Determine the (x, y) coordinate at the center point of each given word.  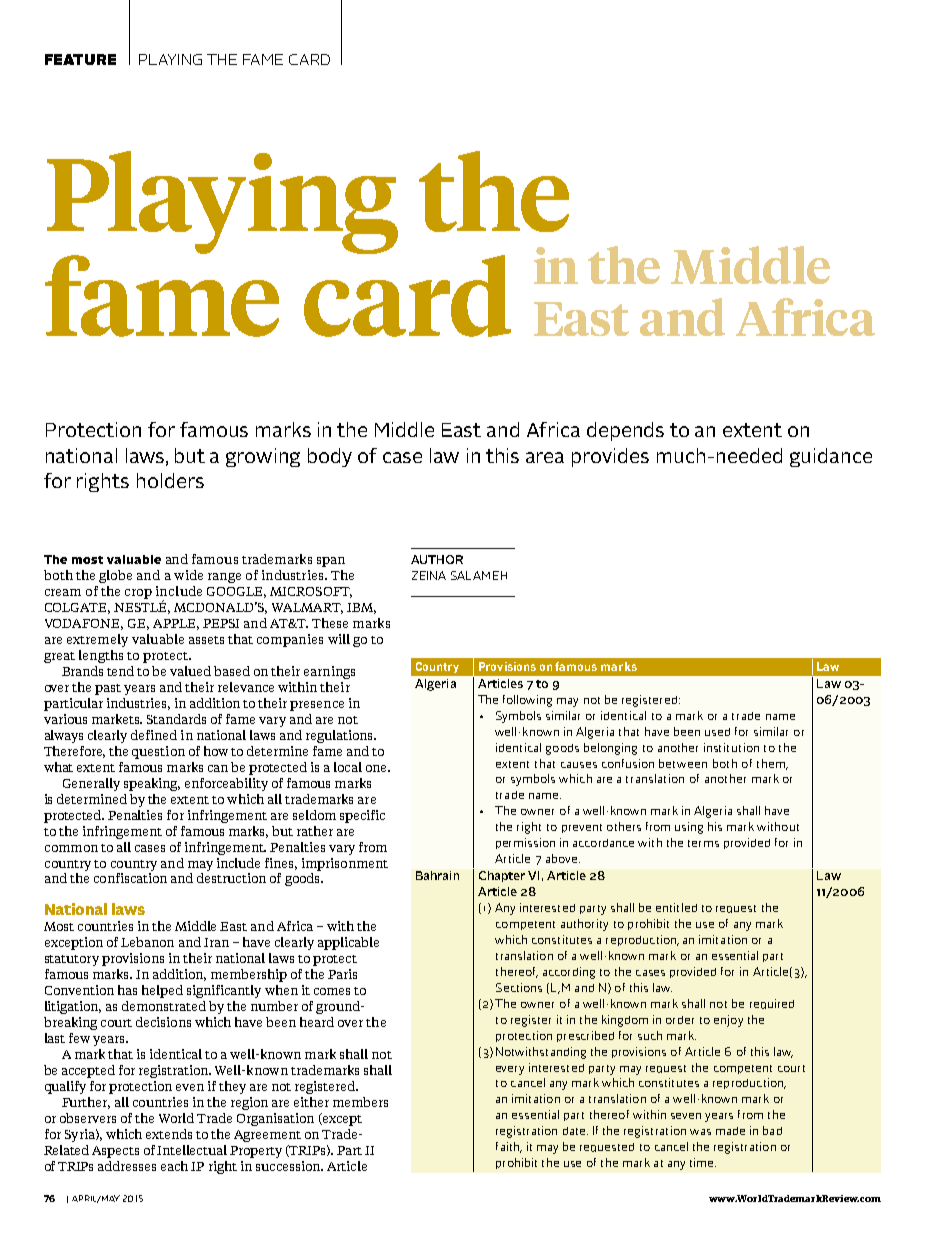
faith (508, 1147)
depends (625, 431)
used (717, 732)
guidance (831, 457)
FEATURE (80, 59)
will (339, 639)
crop (138, 594)
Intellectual (192, 1150)
